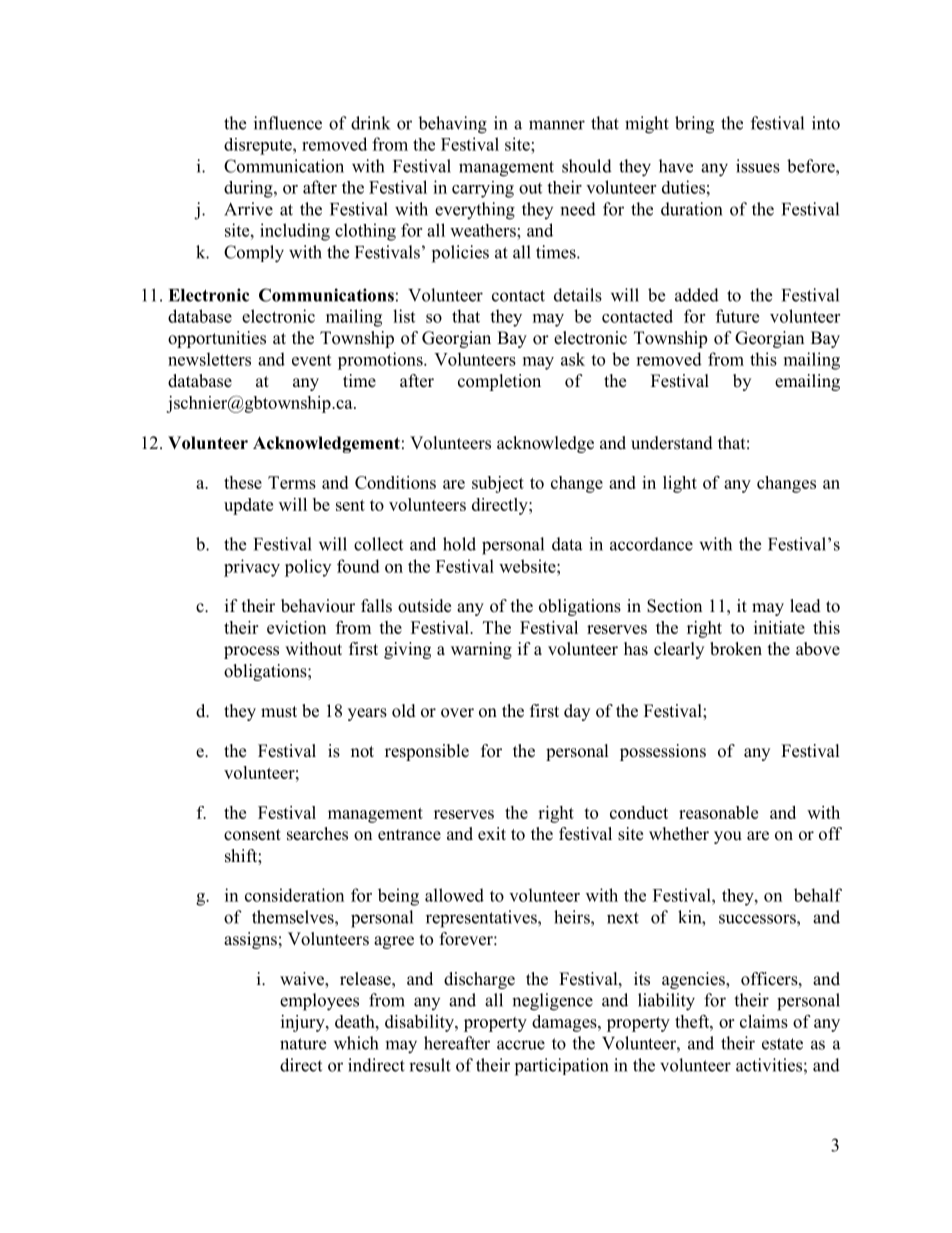 The width and height of the image is (952, 1233). Describe the element at coordinates (318, 606) in the image. I see `behaviour` at that location.
